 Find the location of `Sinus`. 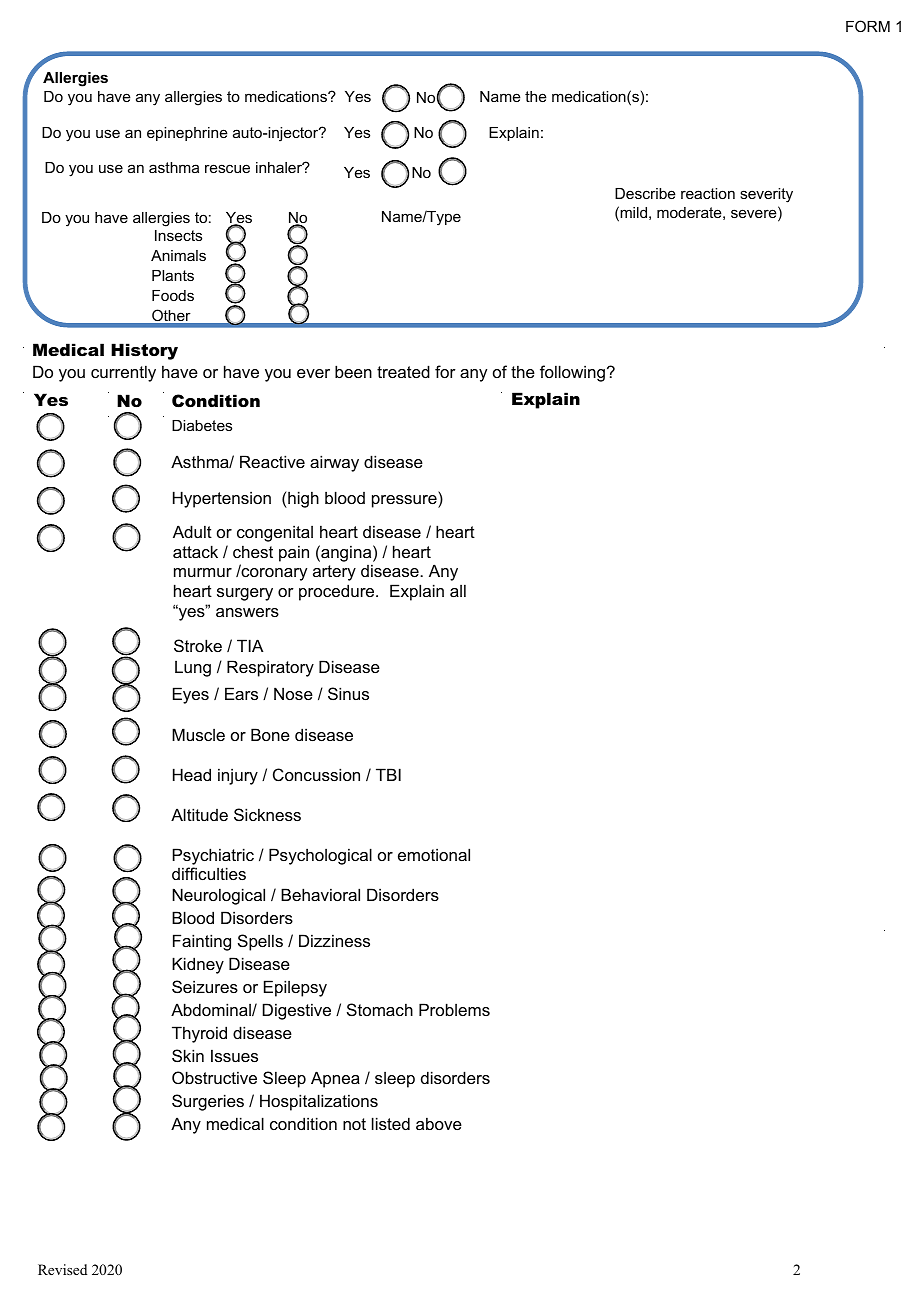

Sinus is located at coordinates (348, 693).
